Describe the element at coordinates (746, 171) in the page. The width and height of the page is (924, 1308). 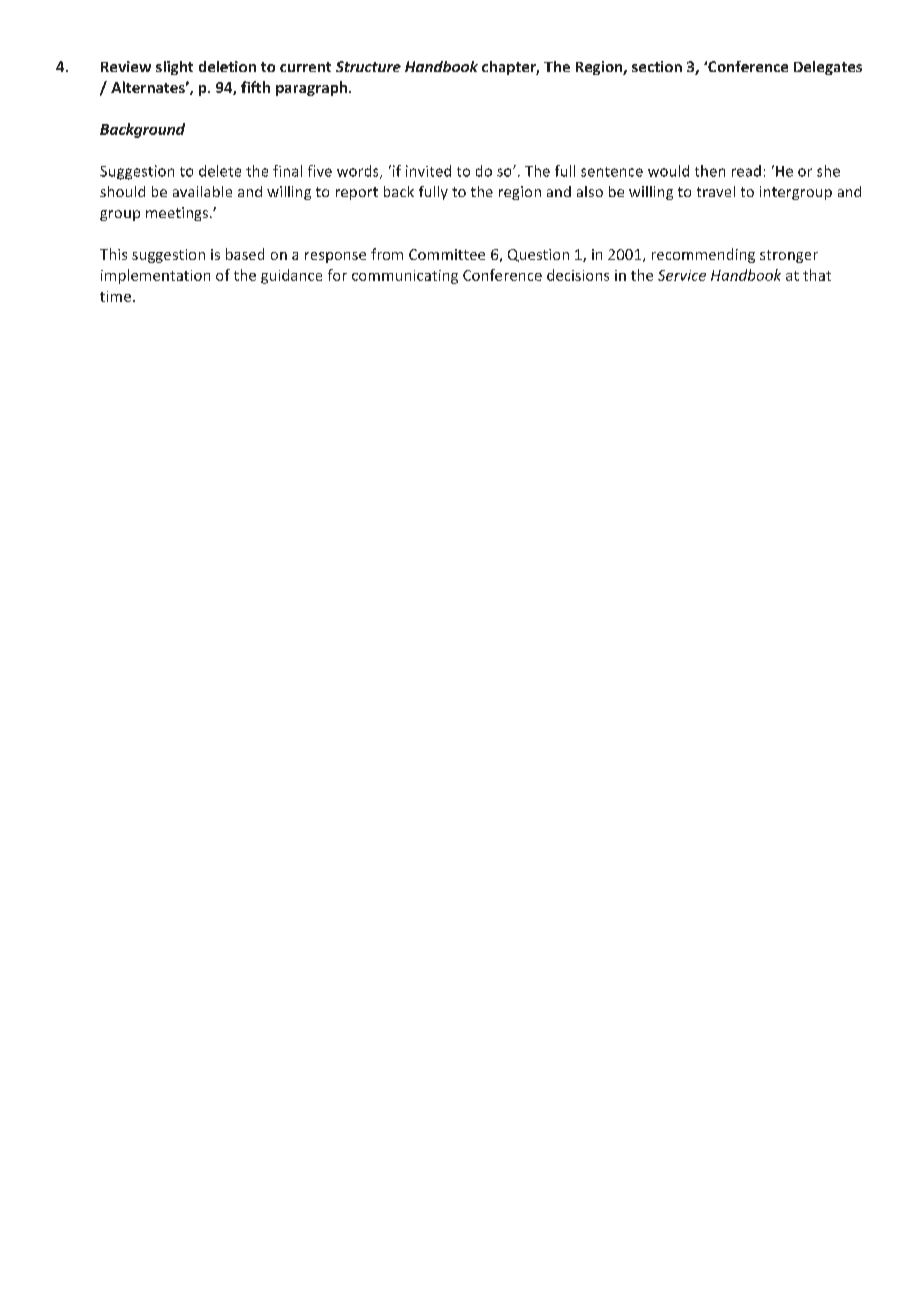
I see `read` at that location.
